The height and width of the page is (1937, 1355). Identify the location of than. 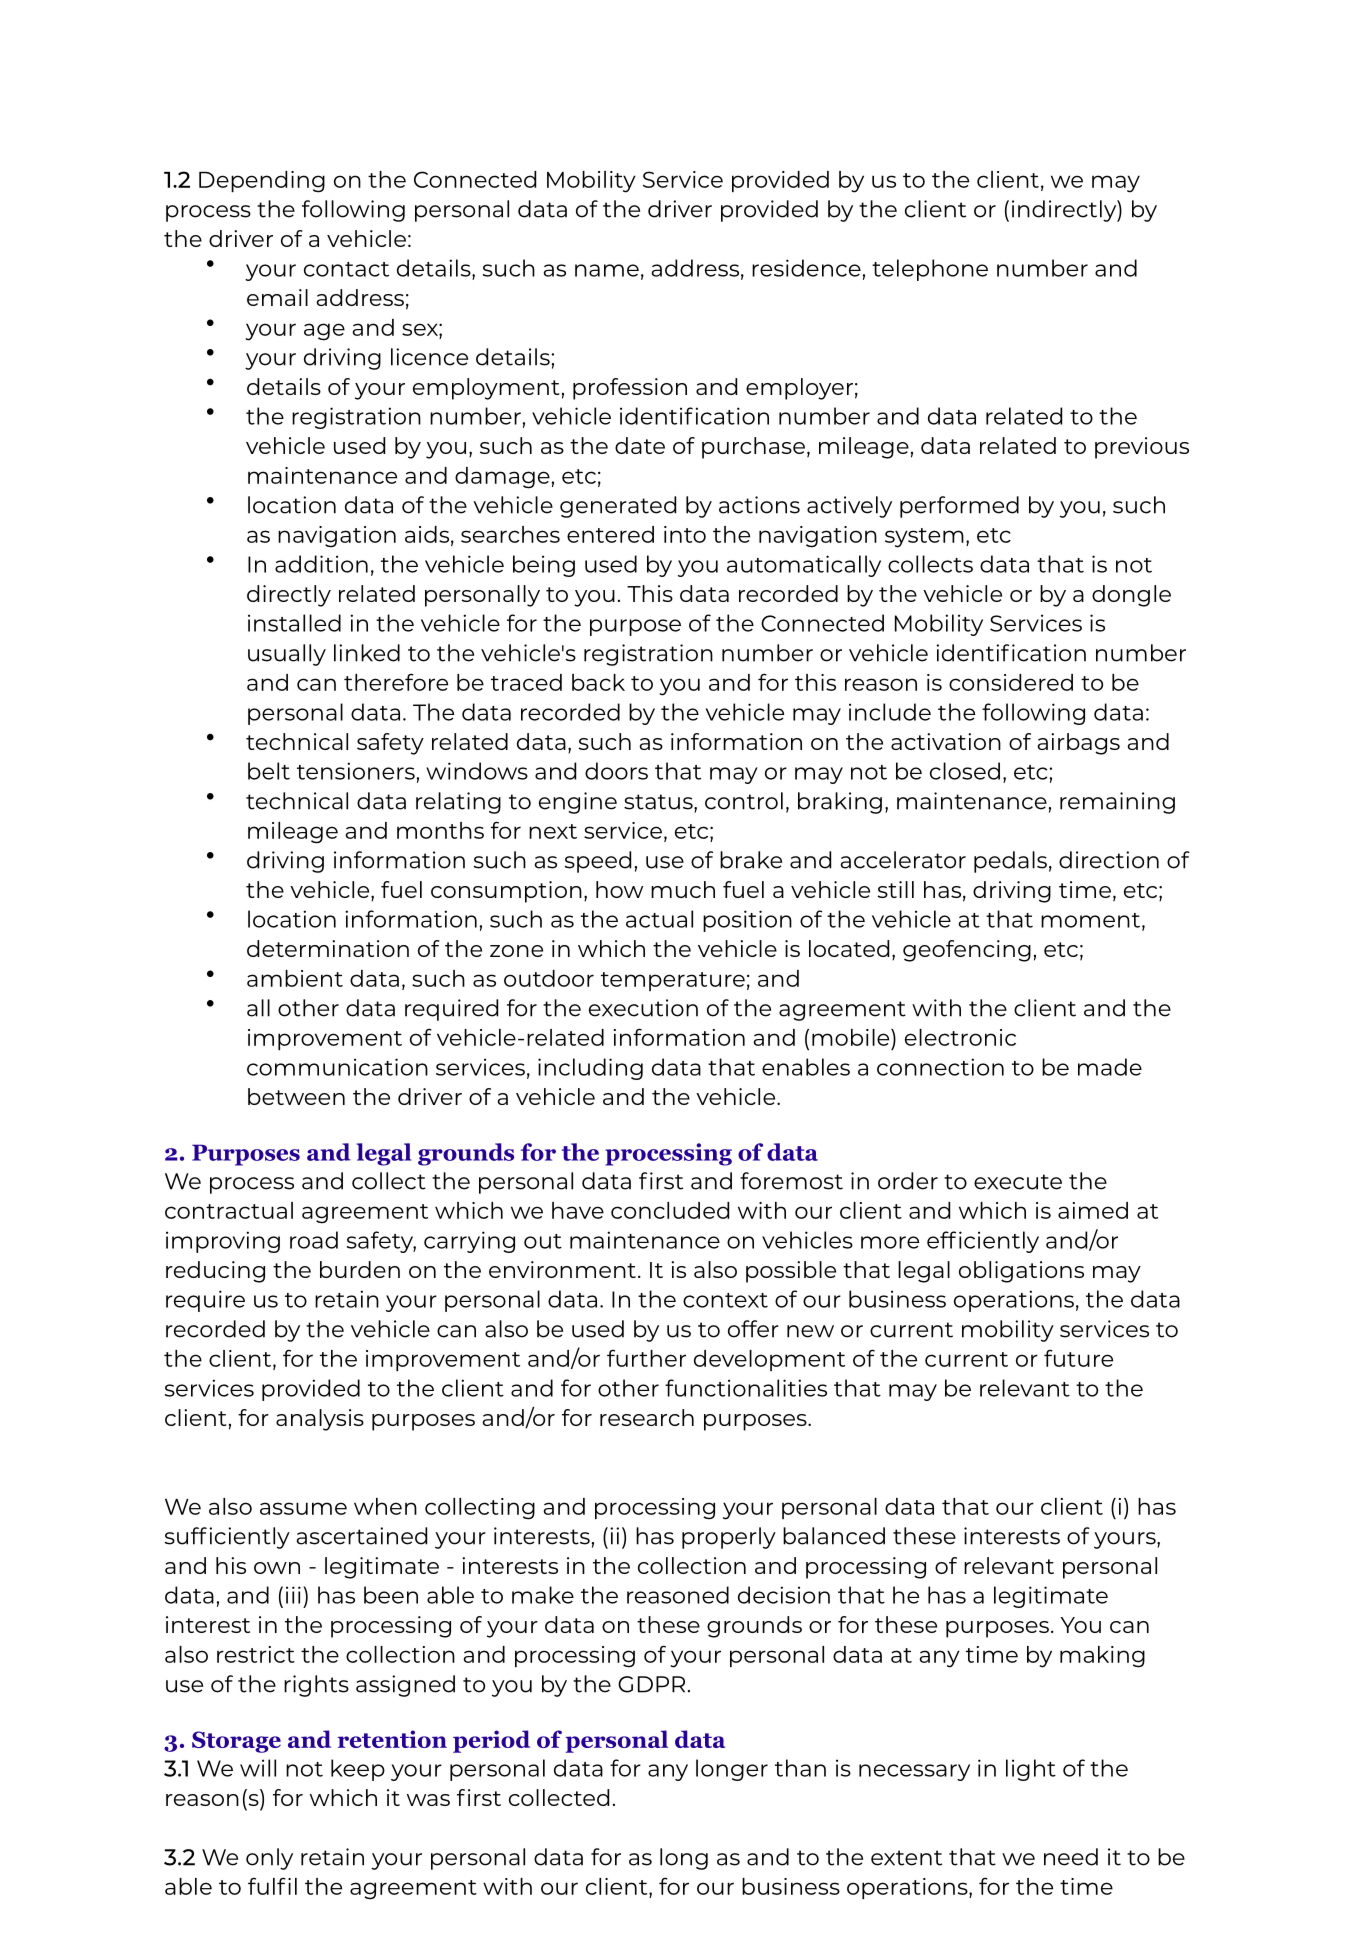
(800, 1768).
